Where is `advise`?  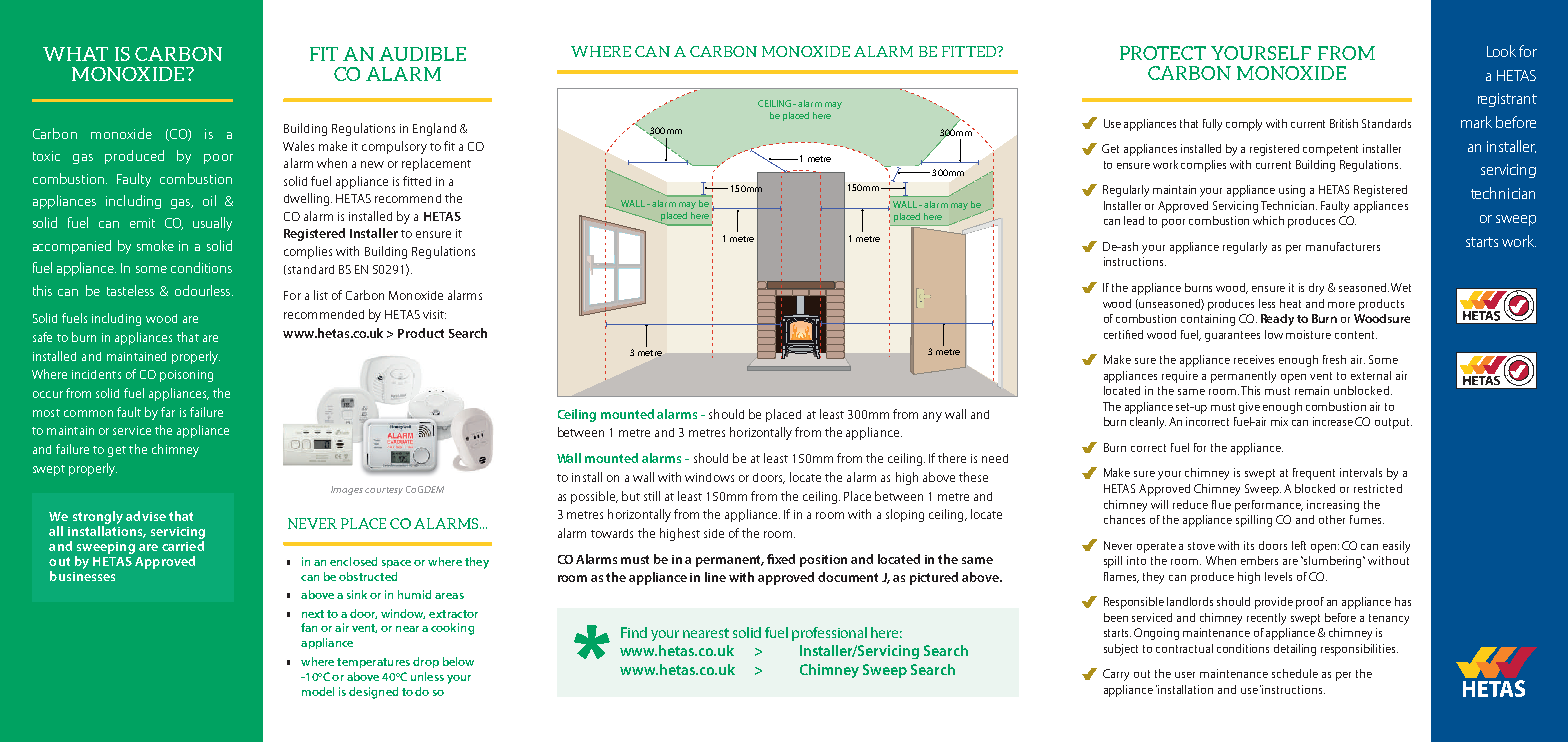 advise is located at coordinates (146, 516).
